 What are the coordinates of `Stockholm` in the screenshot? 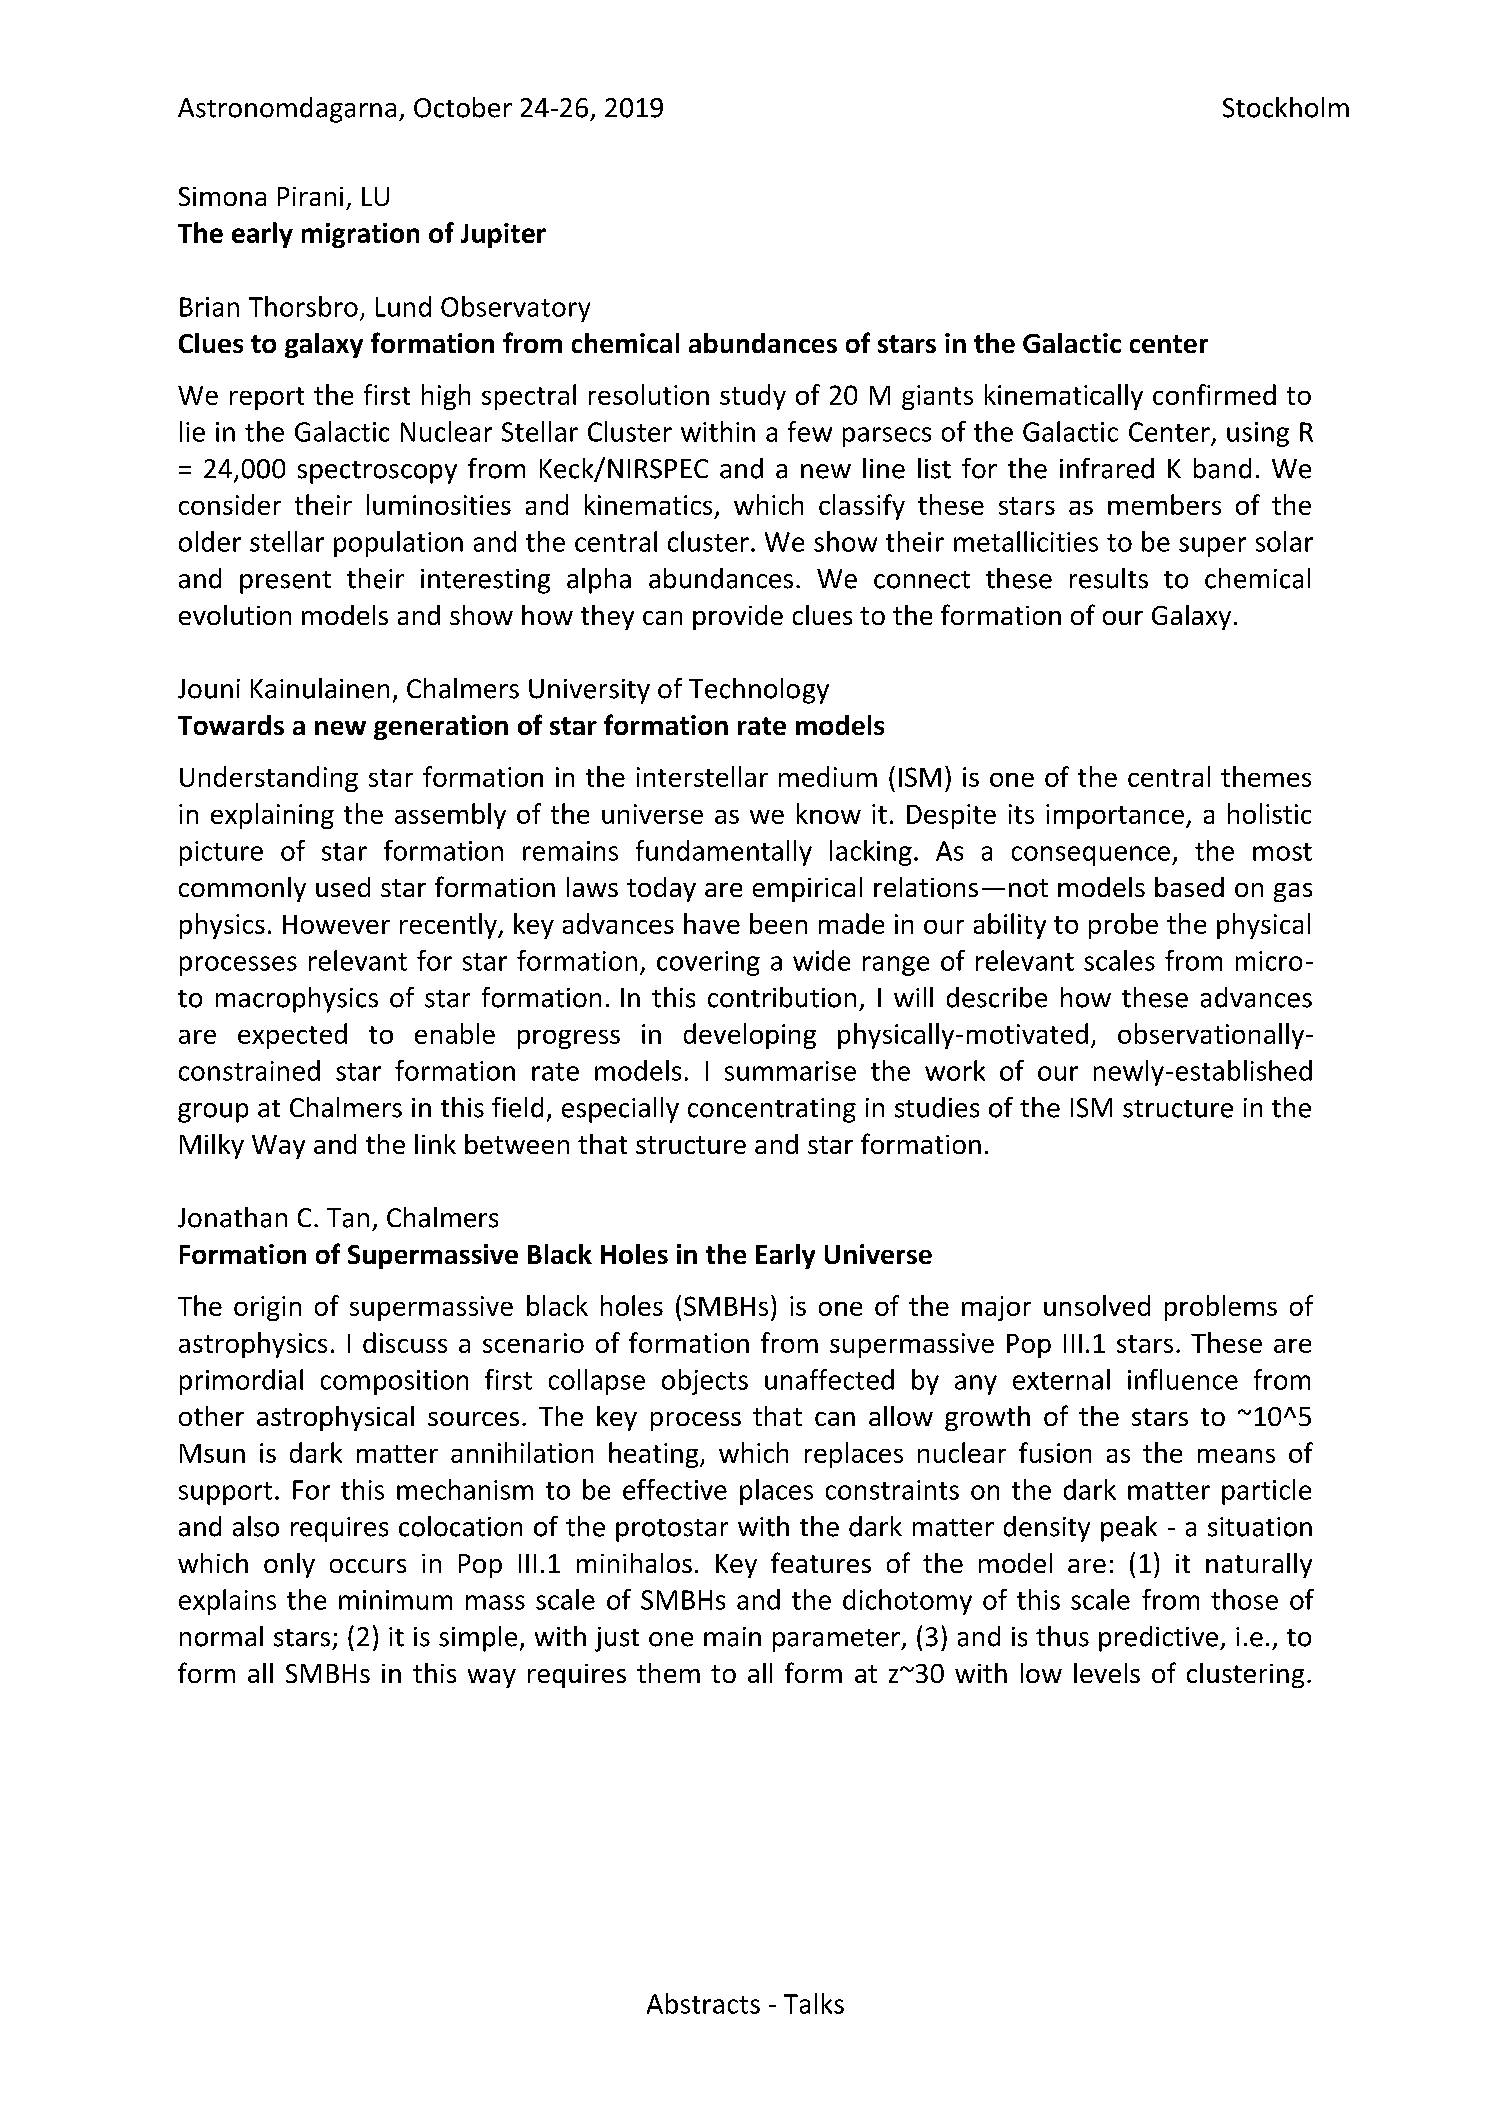 It's located at (1286, 107).
